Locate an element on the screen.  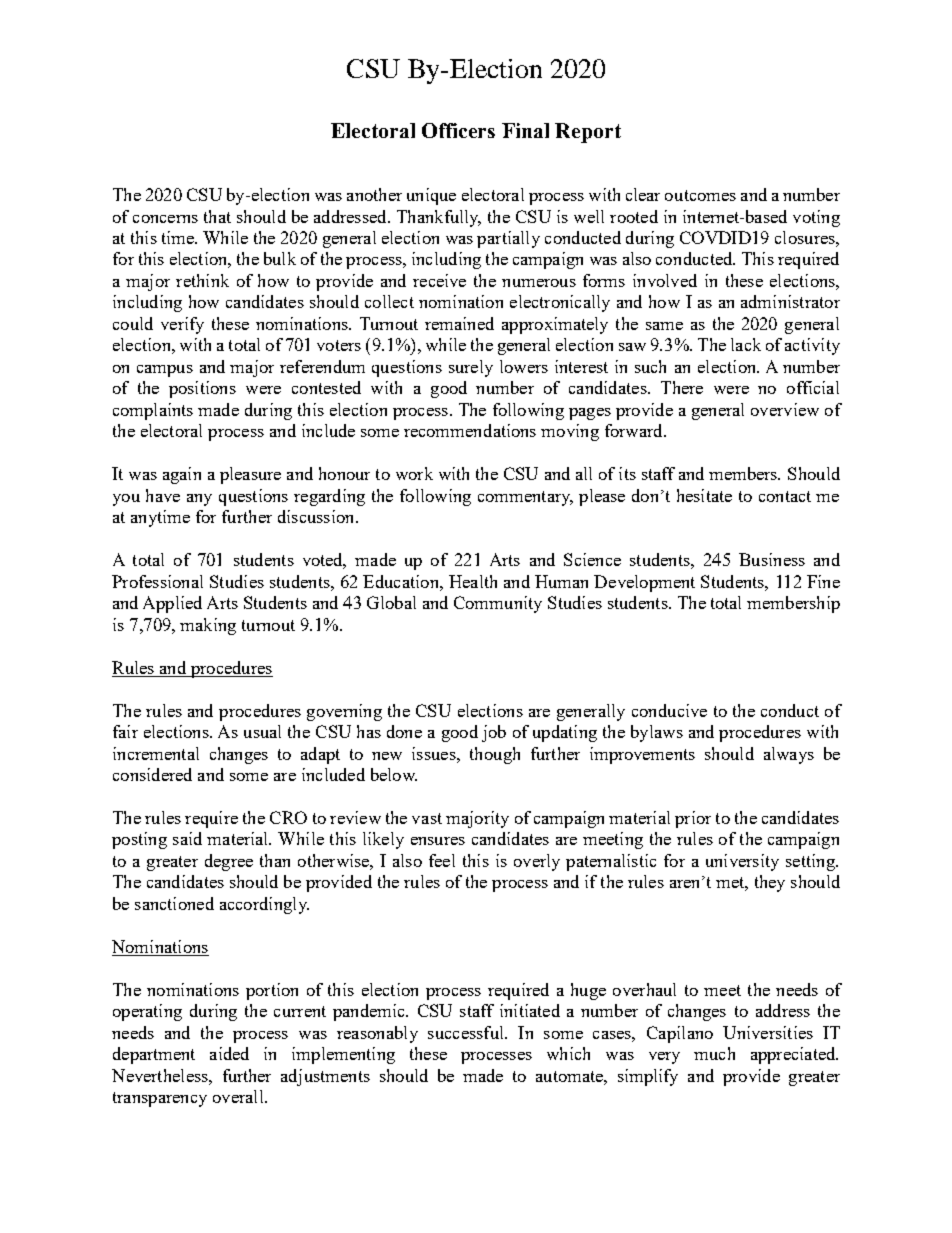
aided is located at coordinates (229, 1053).
